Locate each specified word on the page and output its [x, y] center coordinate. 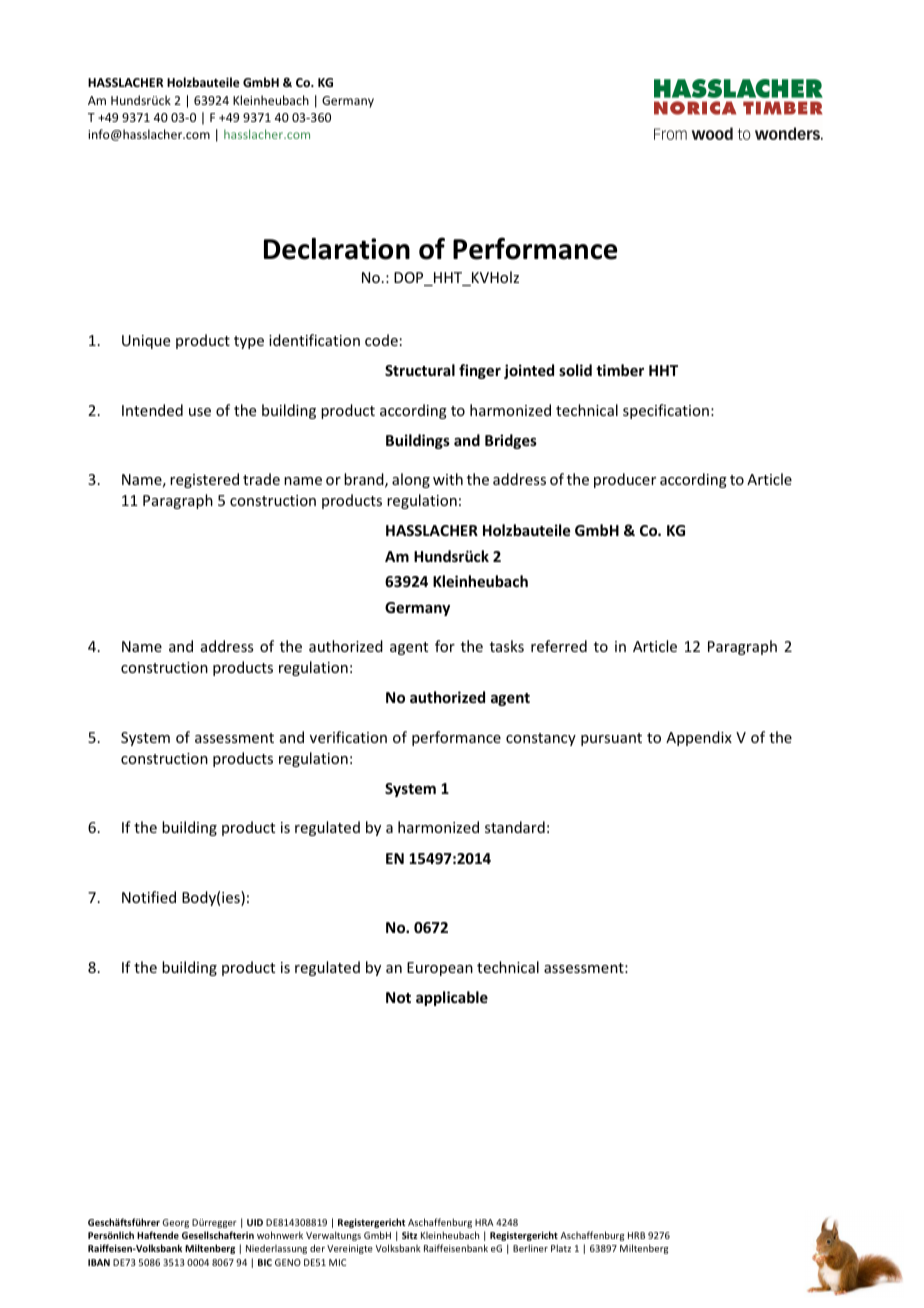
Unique [146, 342]
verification [348, 737]
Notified [149, 897]
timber [620, 370]
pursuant [611, 739]
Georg [175, 1223]
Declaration [337, 249]
